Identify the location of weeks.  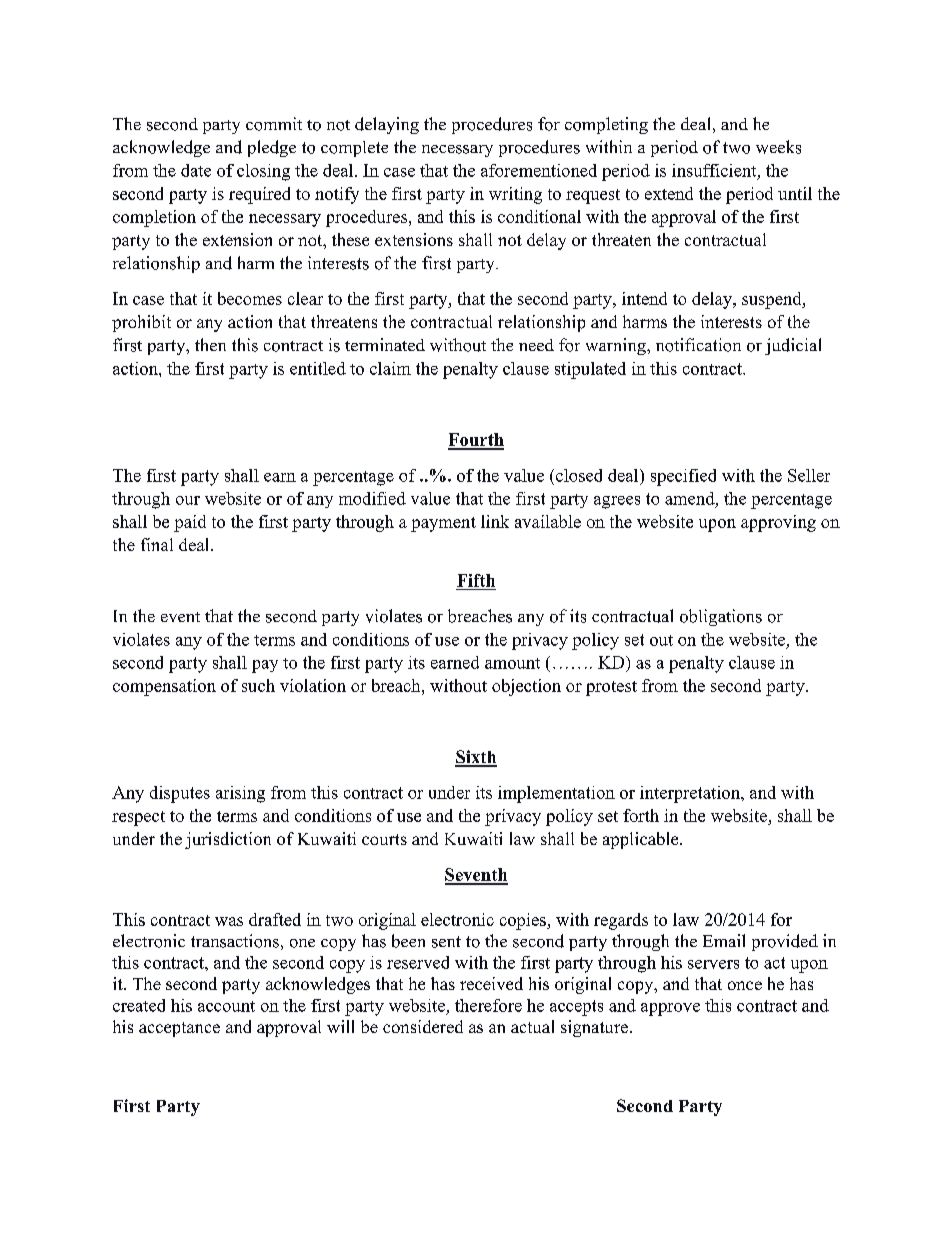
(778, 147).
